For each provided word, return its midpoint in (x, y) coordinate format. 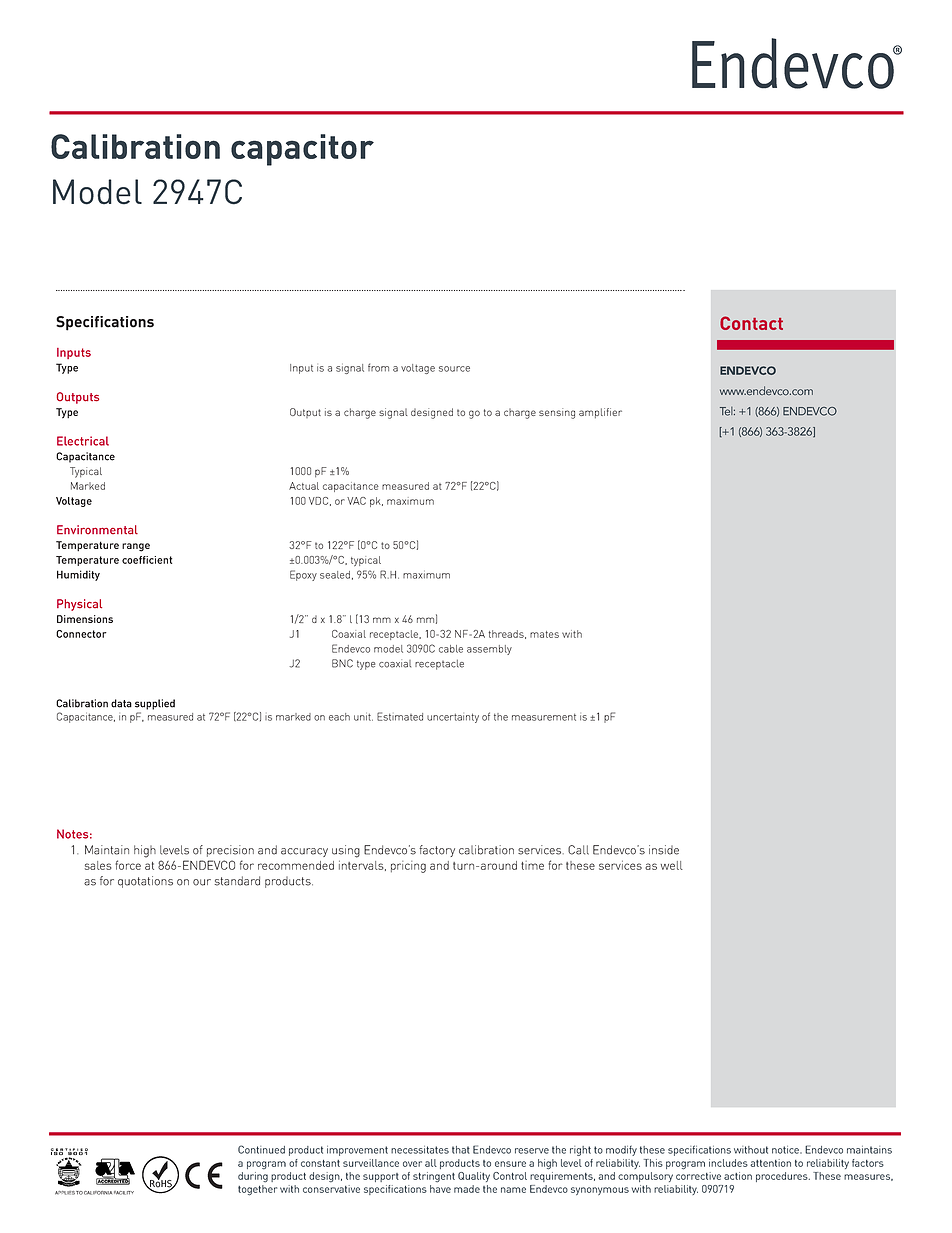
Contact (751, 323)
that (461, 1150)
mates (544, 634)
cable (451, 649)
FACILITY (124, 1193)
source (454, 369)
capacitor (302, 150)
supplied (155, 704)
